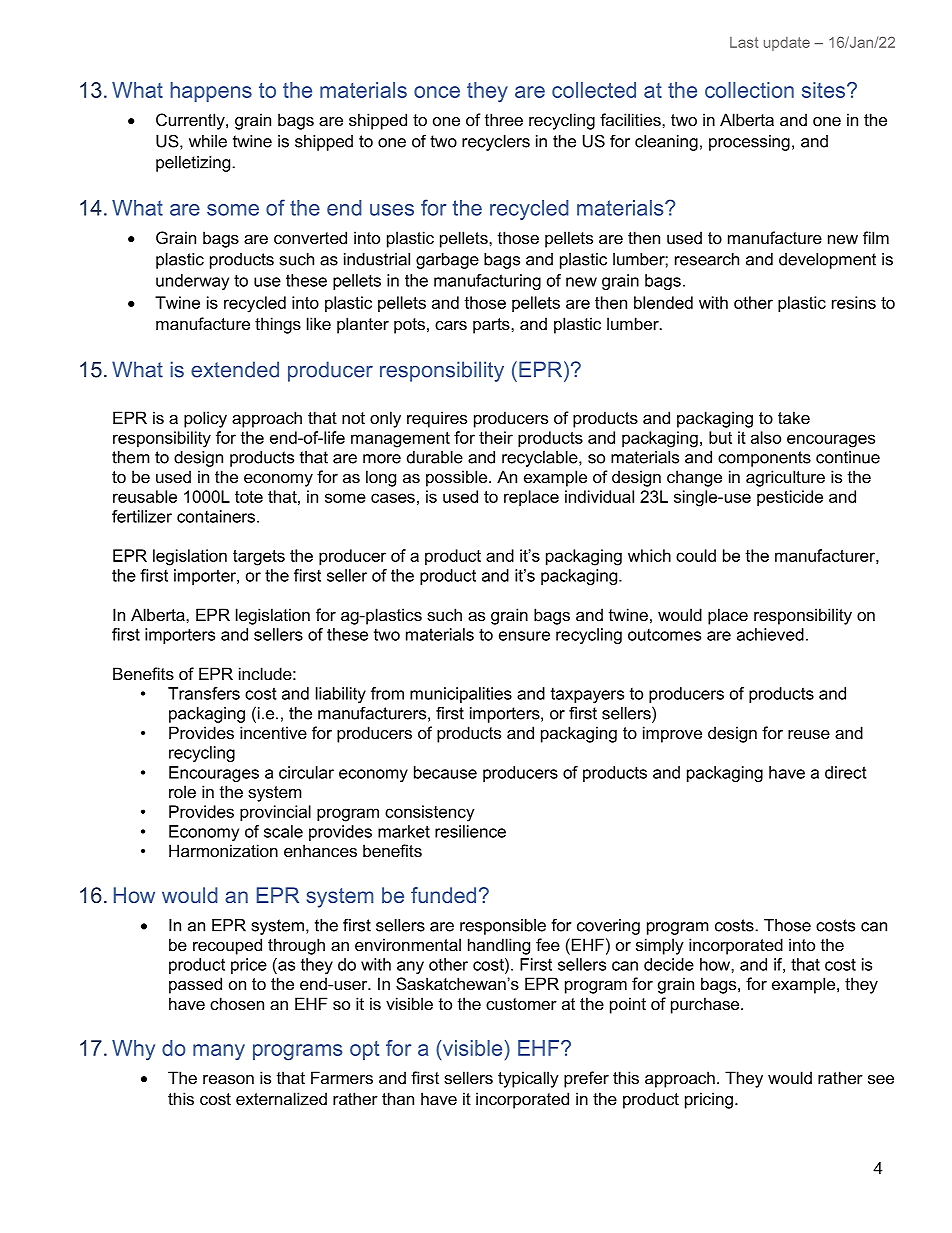 This page has height=1233, width=952. What do you see at coordinates (770, 634) in the page?
I see `achieved` at bounding box center [770, 634].
